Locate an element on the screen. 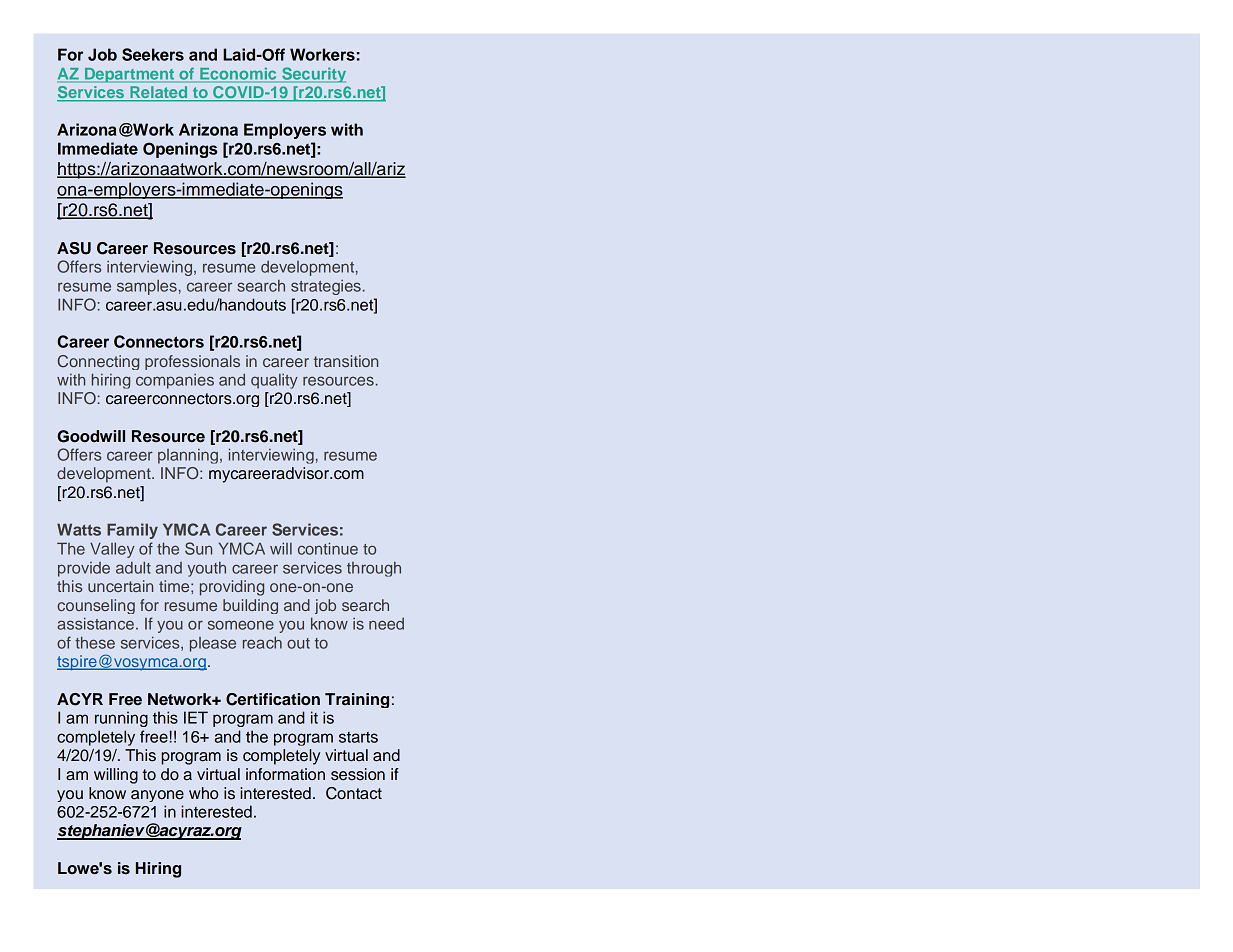 Image resolution: width=1233 pixels, height=952 pixels. professionals is located at coordinates (192, 362).
